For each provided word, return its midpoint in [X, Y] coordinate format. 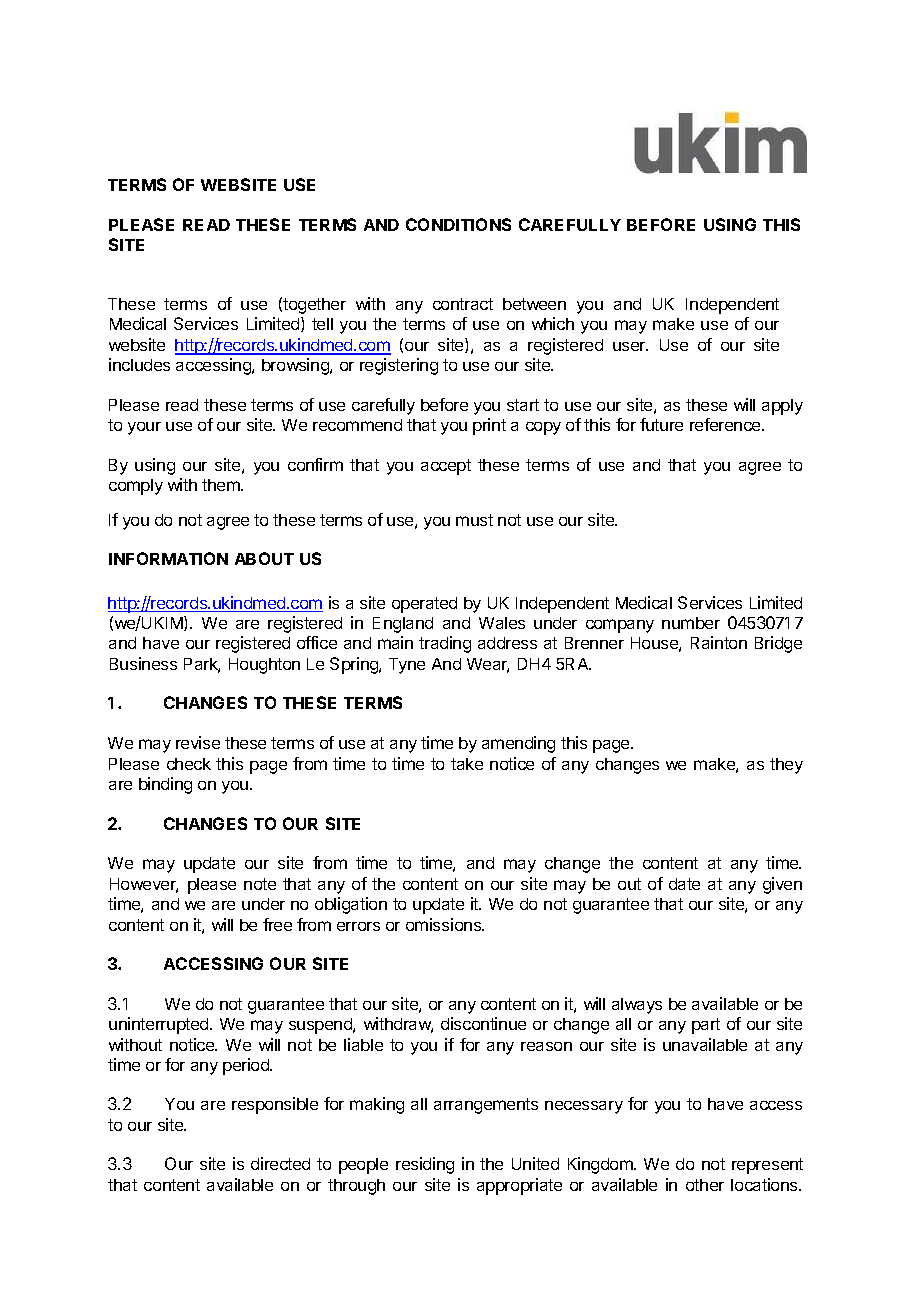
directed [280, 1163]
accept [446, 467]
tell [322, 324]
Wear [488, 665]
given [782, 885]
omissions [444, 924]
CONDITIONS [458, 224]
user [630, 346]
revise [198, 742]
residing [425, 1165]
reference [726, 424]
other [705, 1185]
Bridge [778, 644]
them [222, 485]
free [277, 924]
